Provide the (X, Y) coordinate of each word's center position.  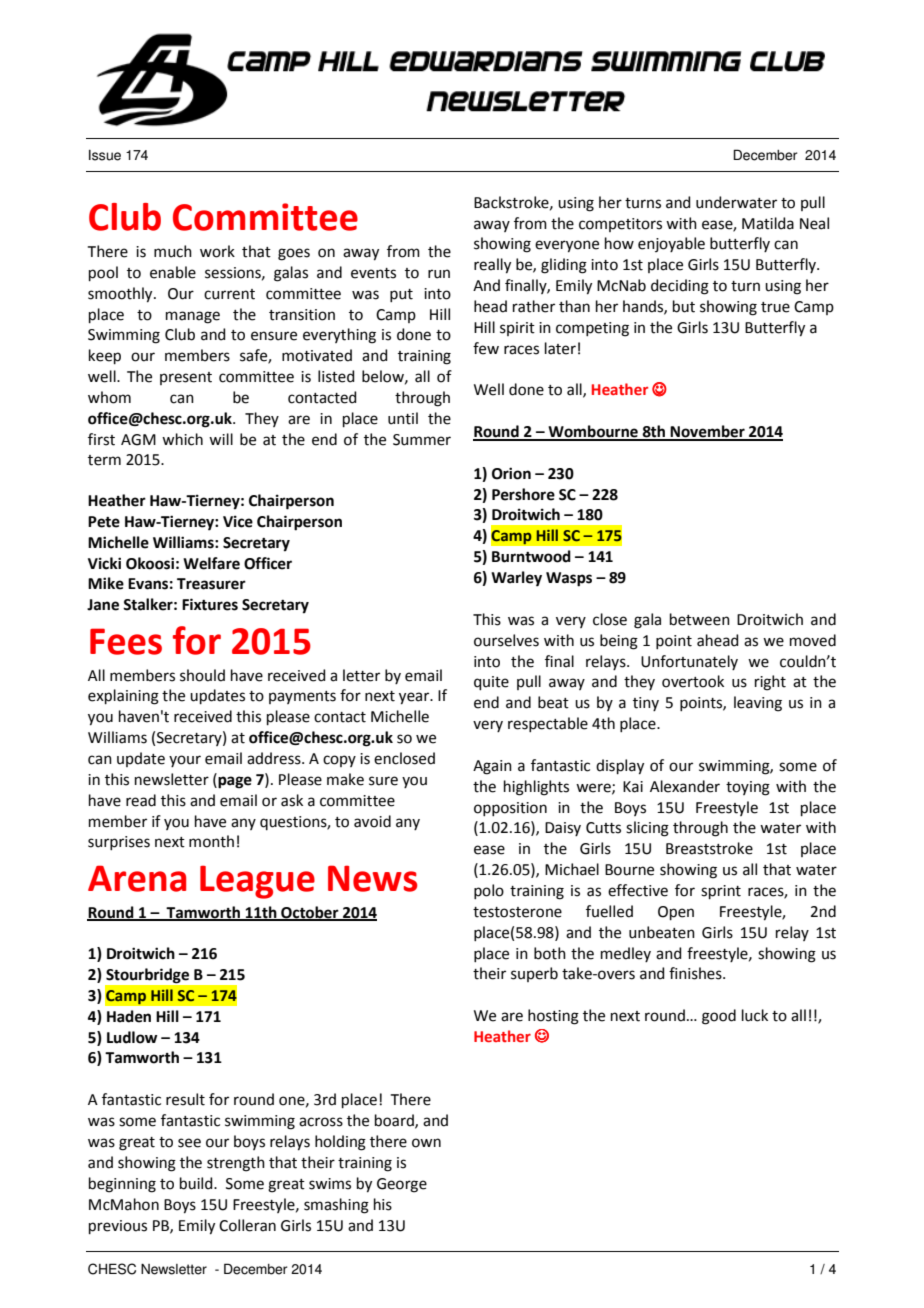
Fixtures (210, 604)
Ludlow (132, 1037)
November (708, 432)
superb (534, 974)
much (173, 251)
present (186, 378)
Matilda (768, 223)
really (492, 266)
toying (748, 788)
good (719, 1017)
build (197, 1183)
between (700, 619)
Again (492, 767)
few (486, 348)
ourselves (506, 640)
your (185, 761)
